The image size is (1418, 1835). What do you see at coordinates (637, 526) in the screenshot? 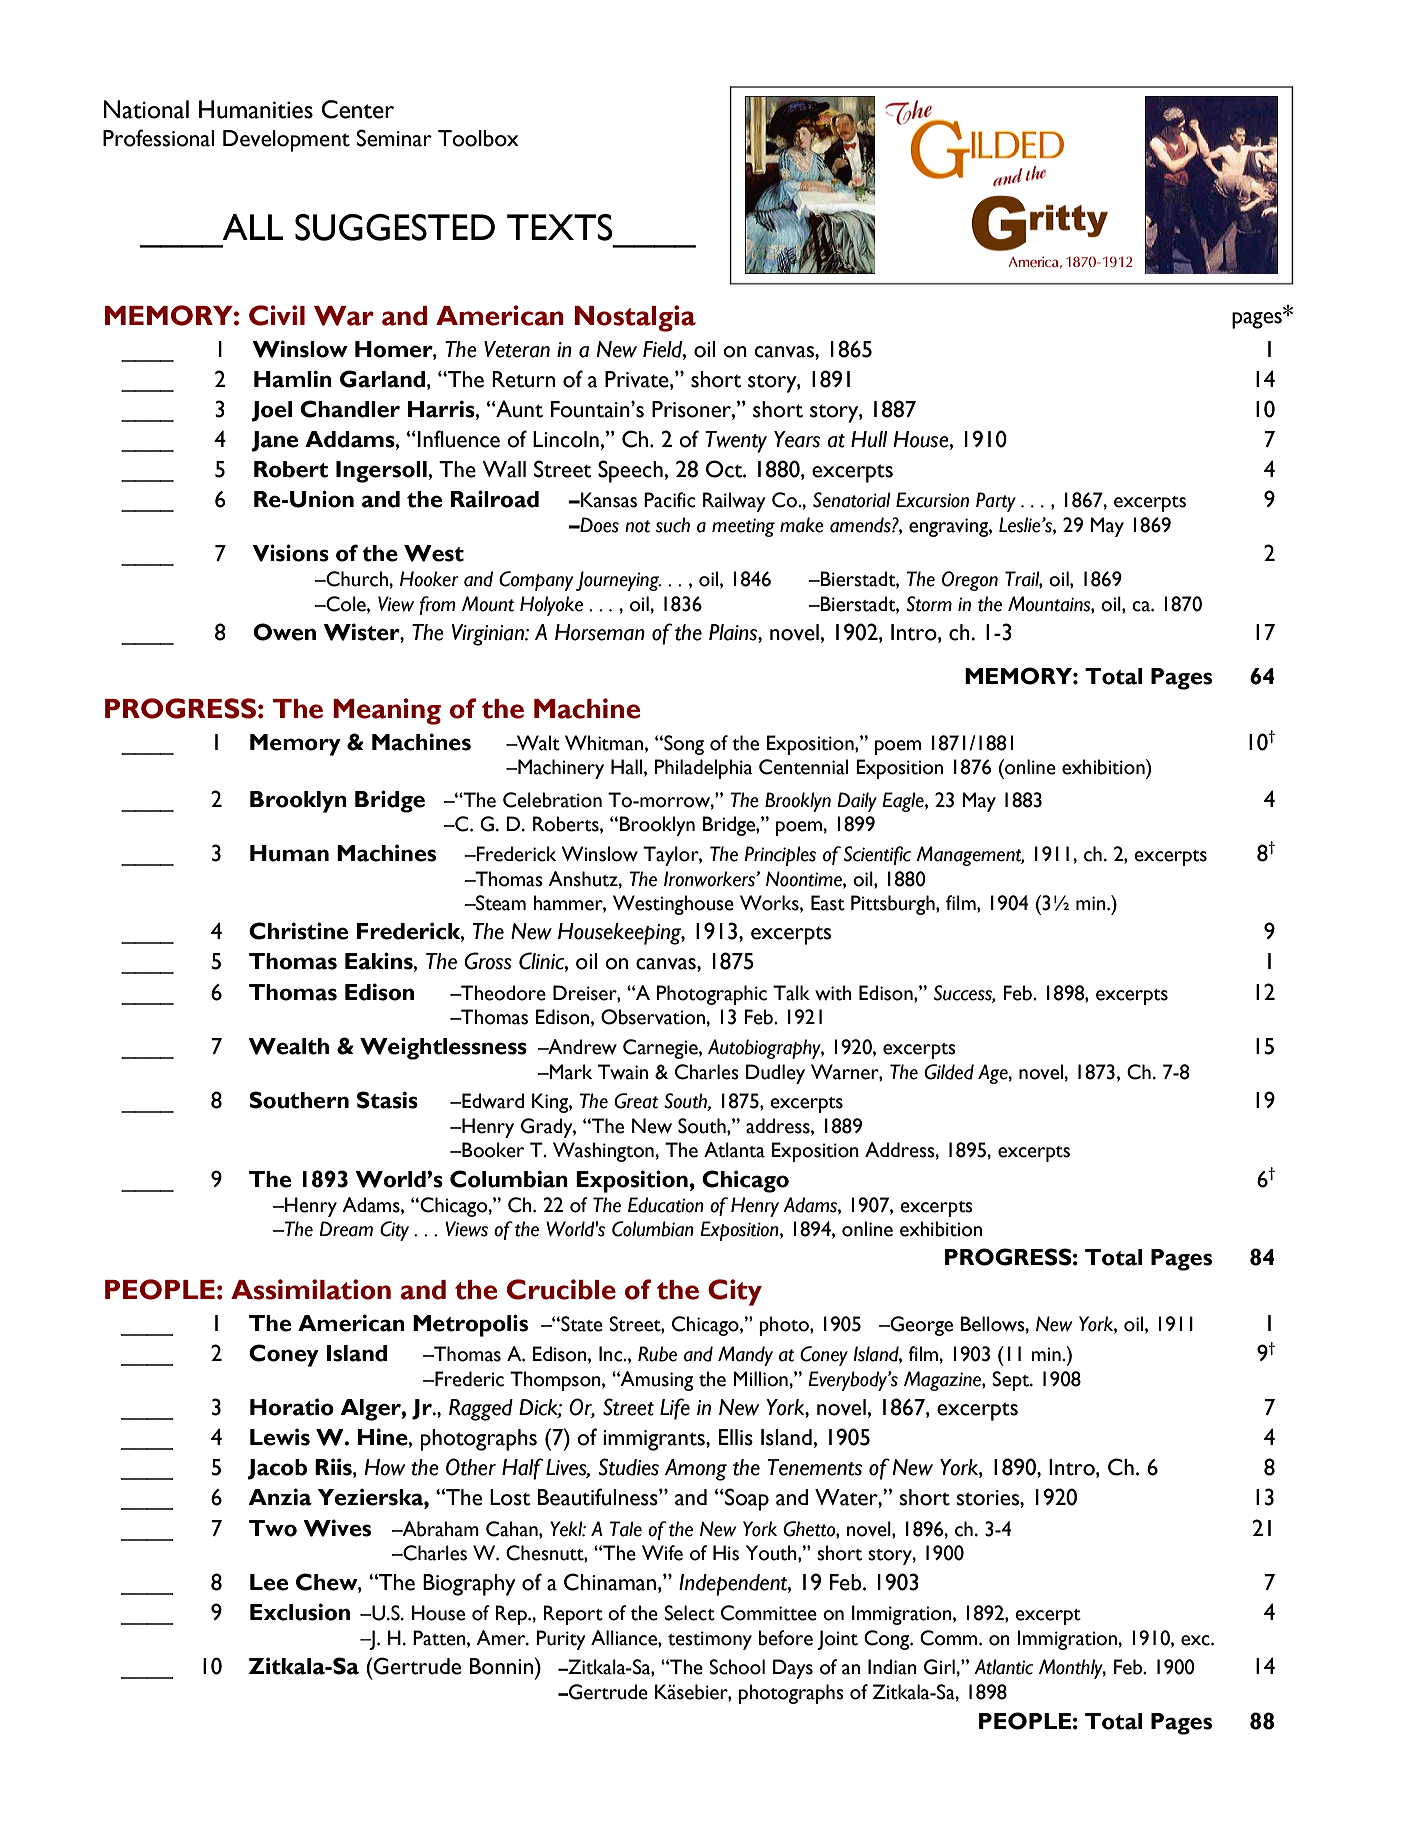
I see `not` at bounding box center [637, 526].
